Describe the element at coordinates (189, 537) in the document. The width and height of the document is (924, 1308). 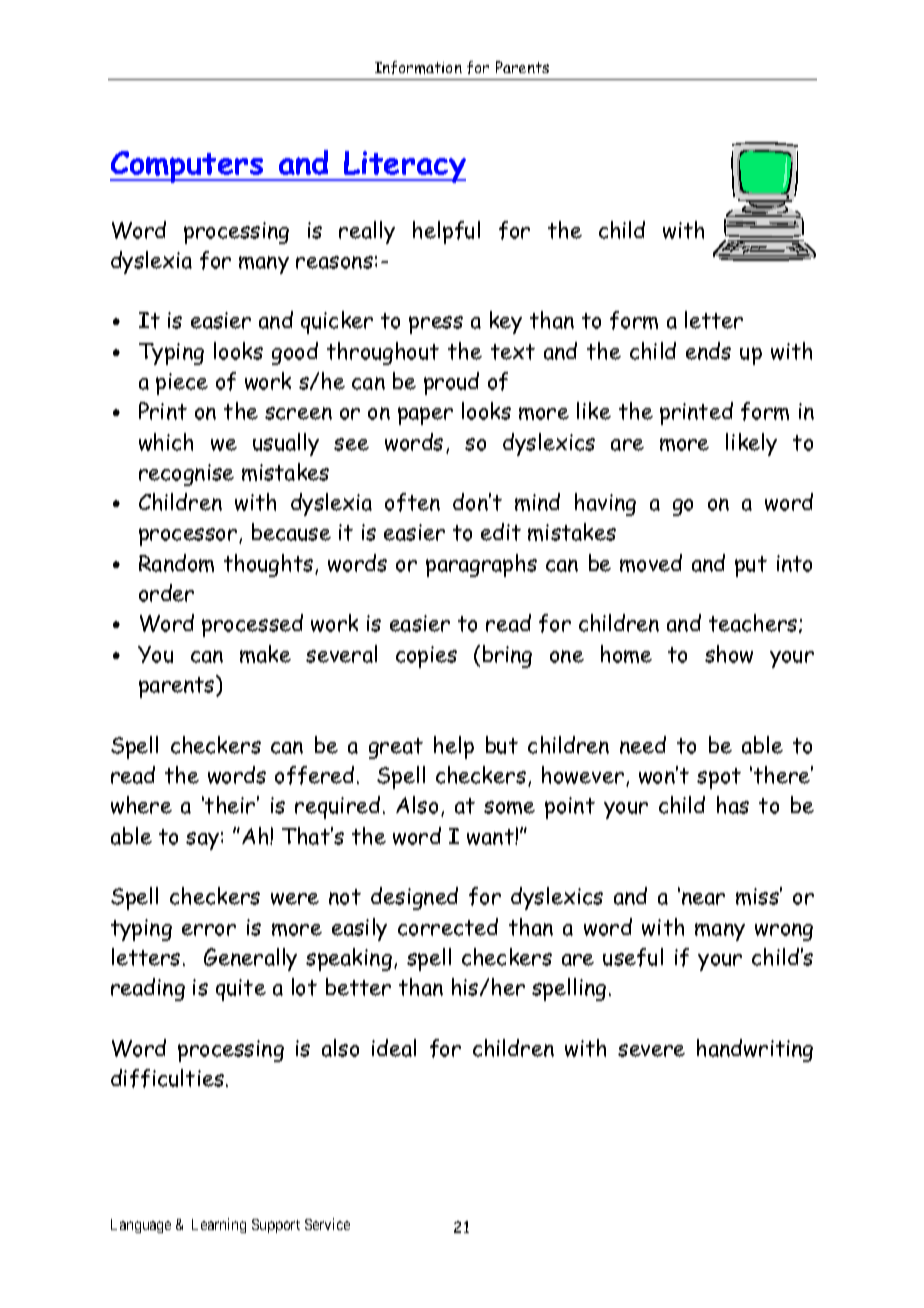
I see `processor` at that location.
